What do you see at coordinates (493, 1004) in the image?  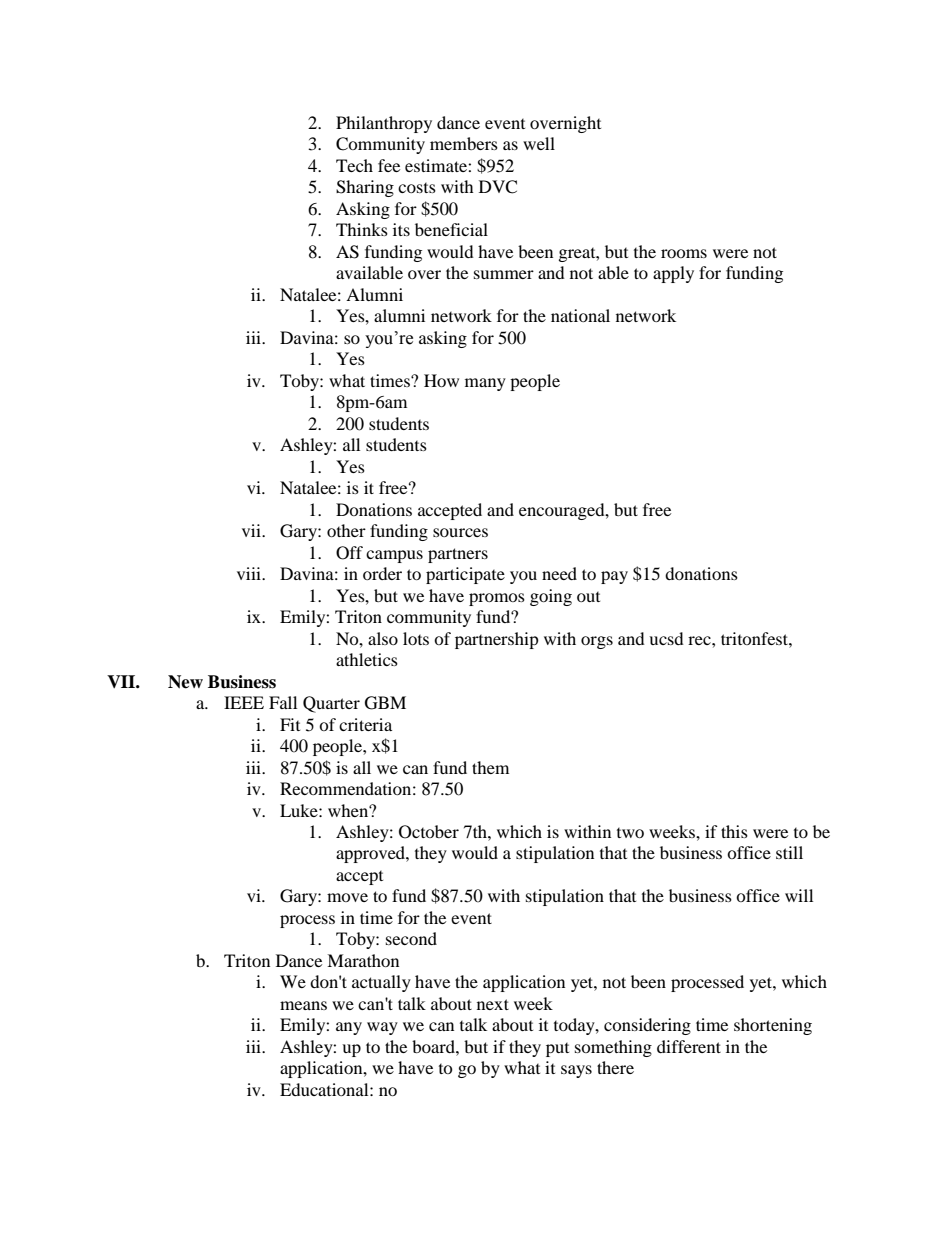 I see `next` at bounding box center [493, 1004].
